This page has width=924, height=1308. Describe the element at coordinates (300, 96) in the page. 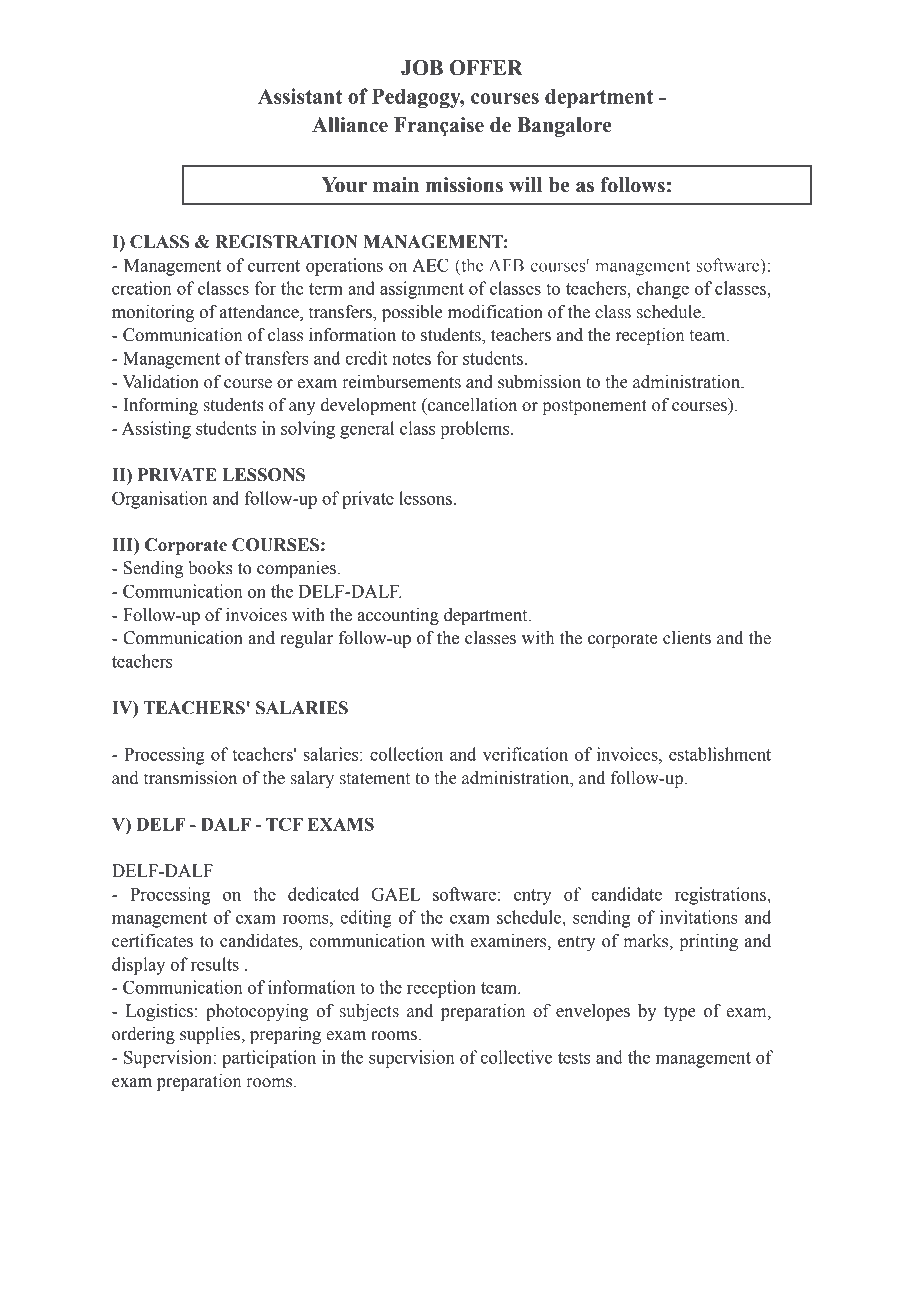

I see `Assistant` at that location.
